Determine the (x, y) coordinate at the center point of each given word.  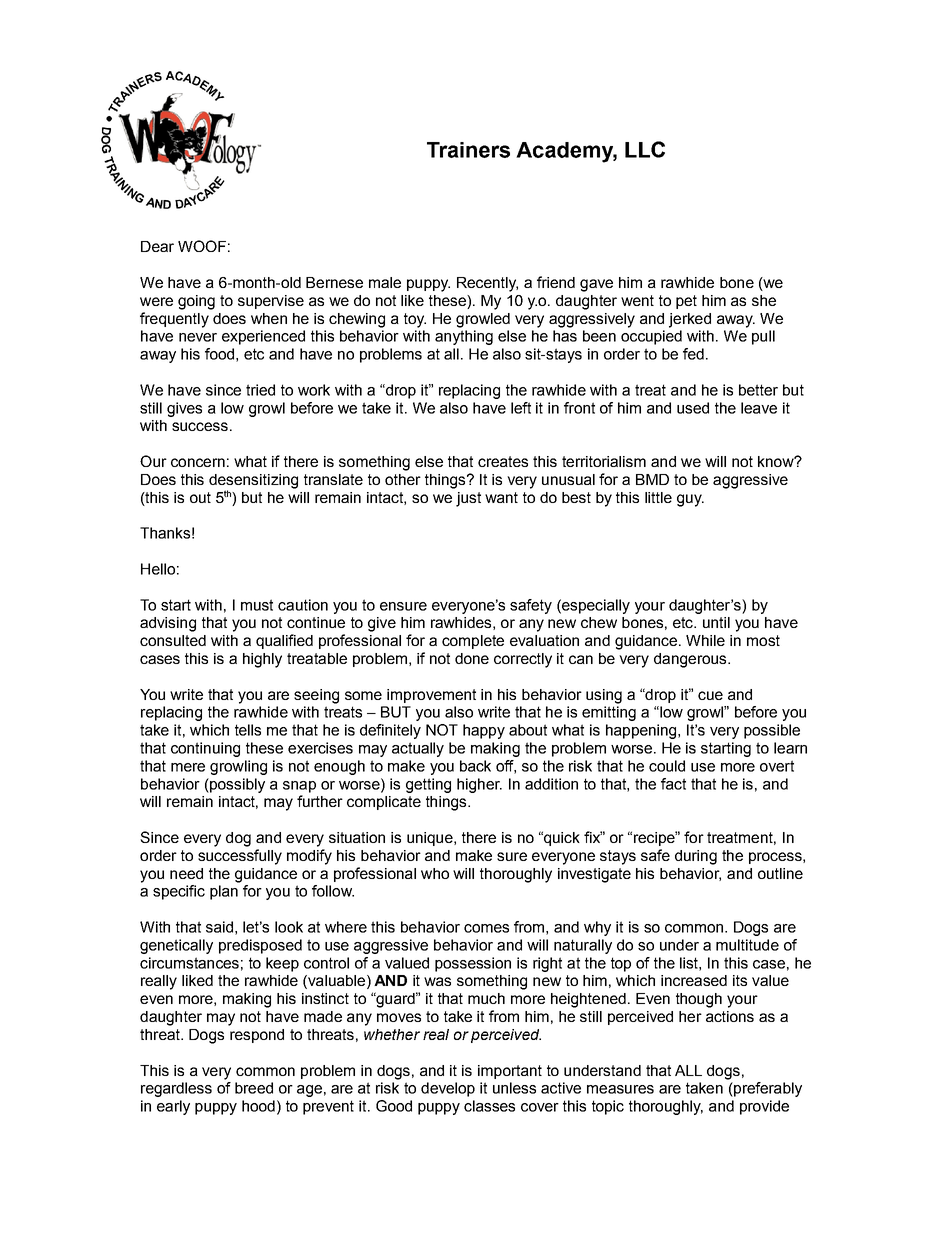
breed (254, 1088)
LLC (645, 149)
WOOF (202, 246)
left (521, 408)
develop (448, 1089)
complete (473, 642)
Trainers (468, 150)
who (435, 873)
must (257, 605)
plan (224, 892)
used (693, 408)
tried (260, 390)
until (716, 622)
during (696, 857)
